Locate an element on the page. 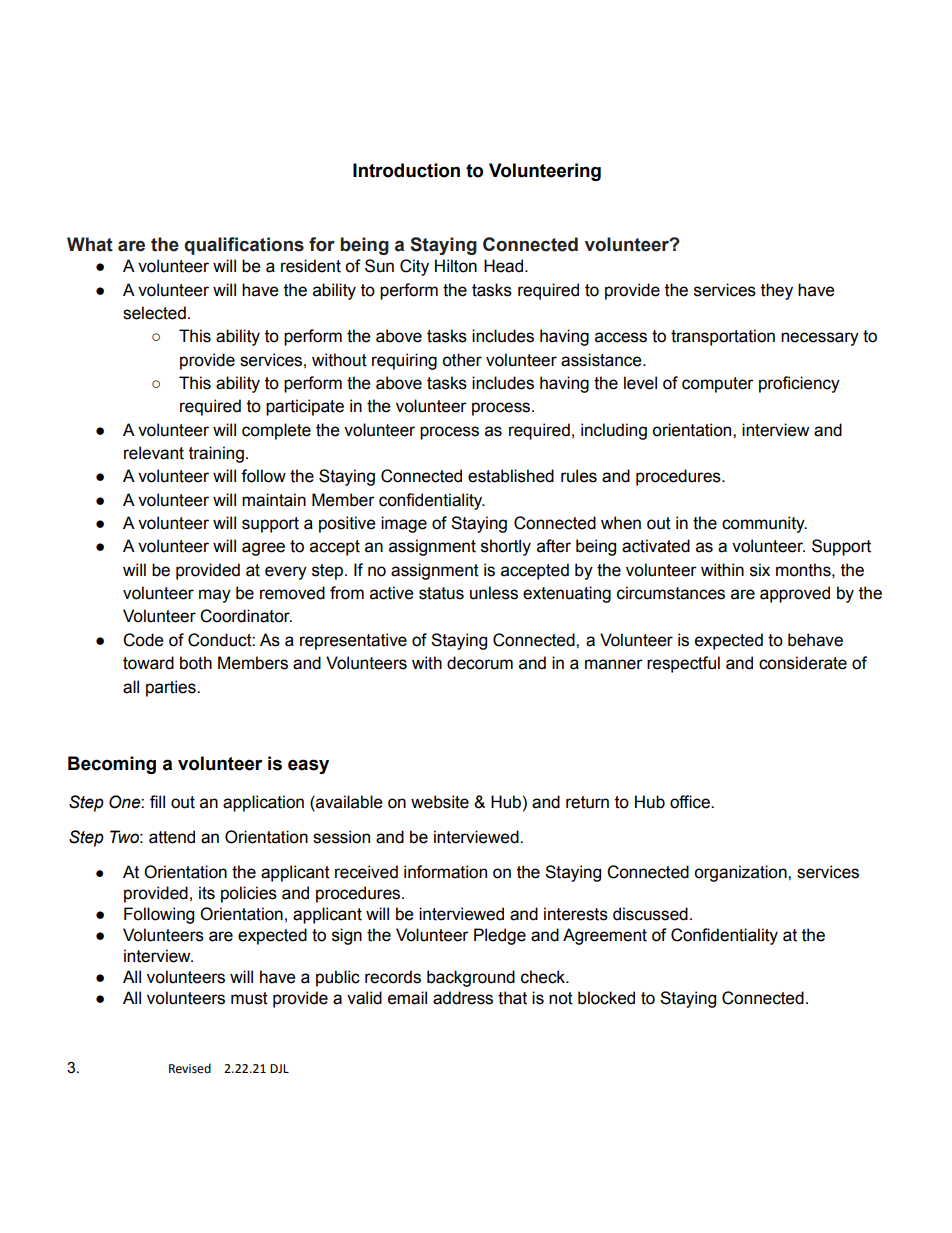 This document has width=952, height=1233. website is located at coordinates (440, 802).
